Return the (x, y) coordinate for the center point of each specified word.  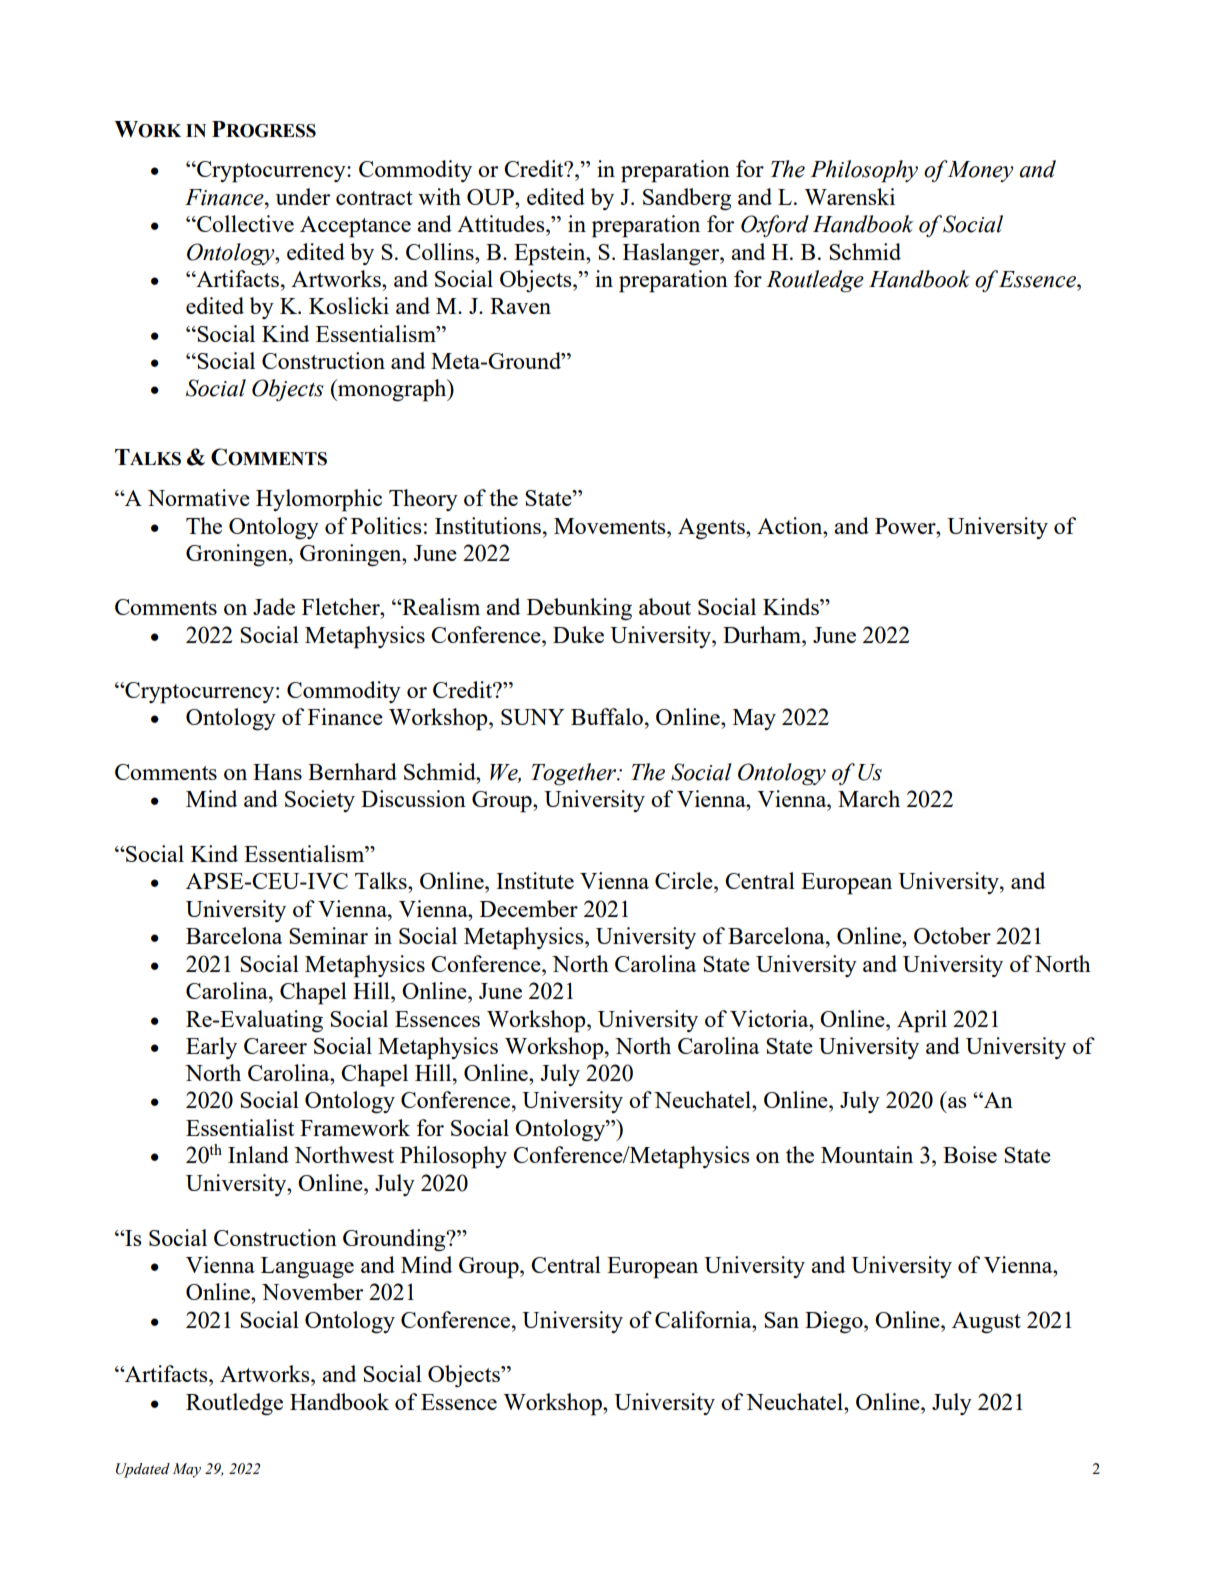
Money (980, 171)
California (704, 1319)
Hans (277, 772)
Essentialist (240, 1127)
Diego (835, 1322)
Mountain (867, 1154)
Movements (611, 526)
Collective (244, 223)
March (869, 798)
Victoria (770, 1018)
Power (906, 526)
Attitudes (502, 223)
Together (575, 774)
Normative (199, 497)
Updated (143, 1470)
